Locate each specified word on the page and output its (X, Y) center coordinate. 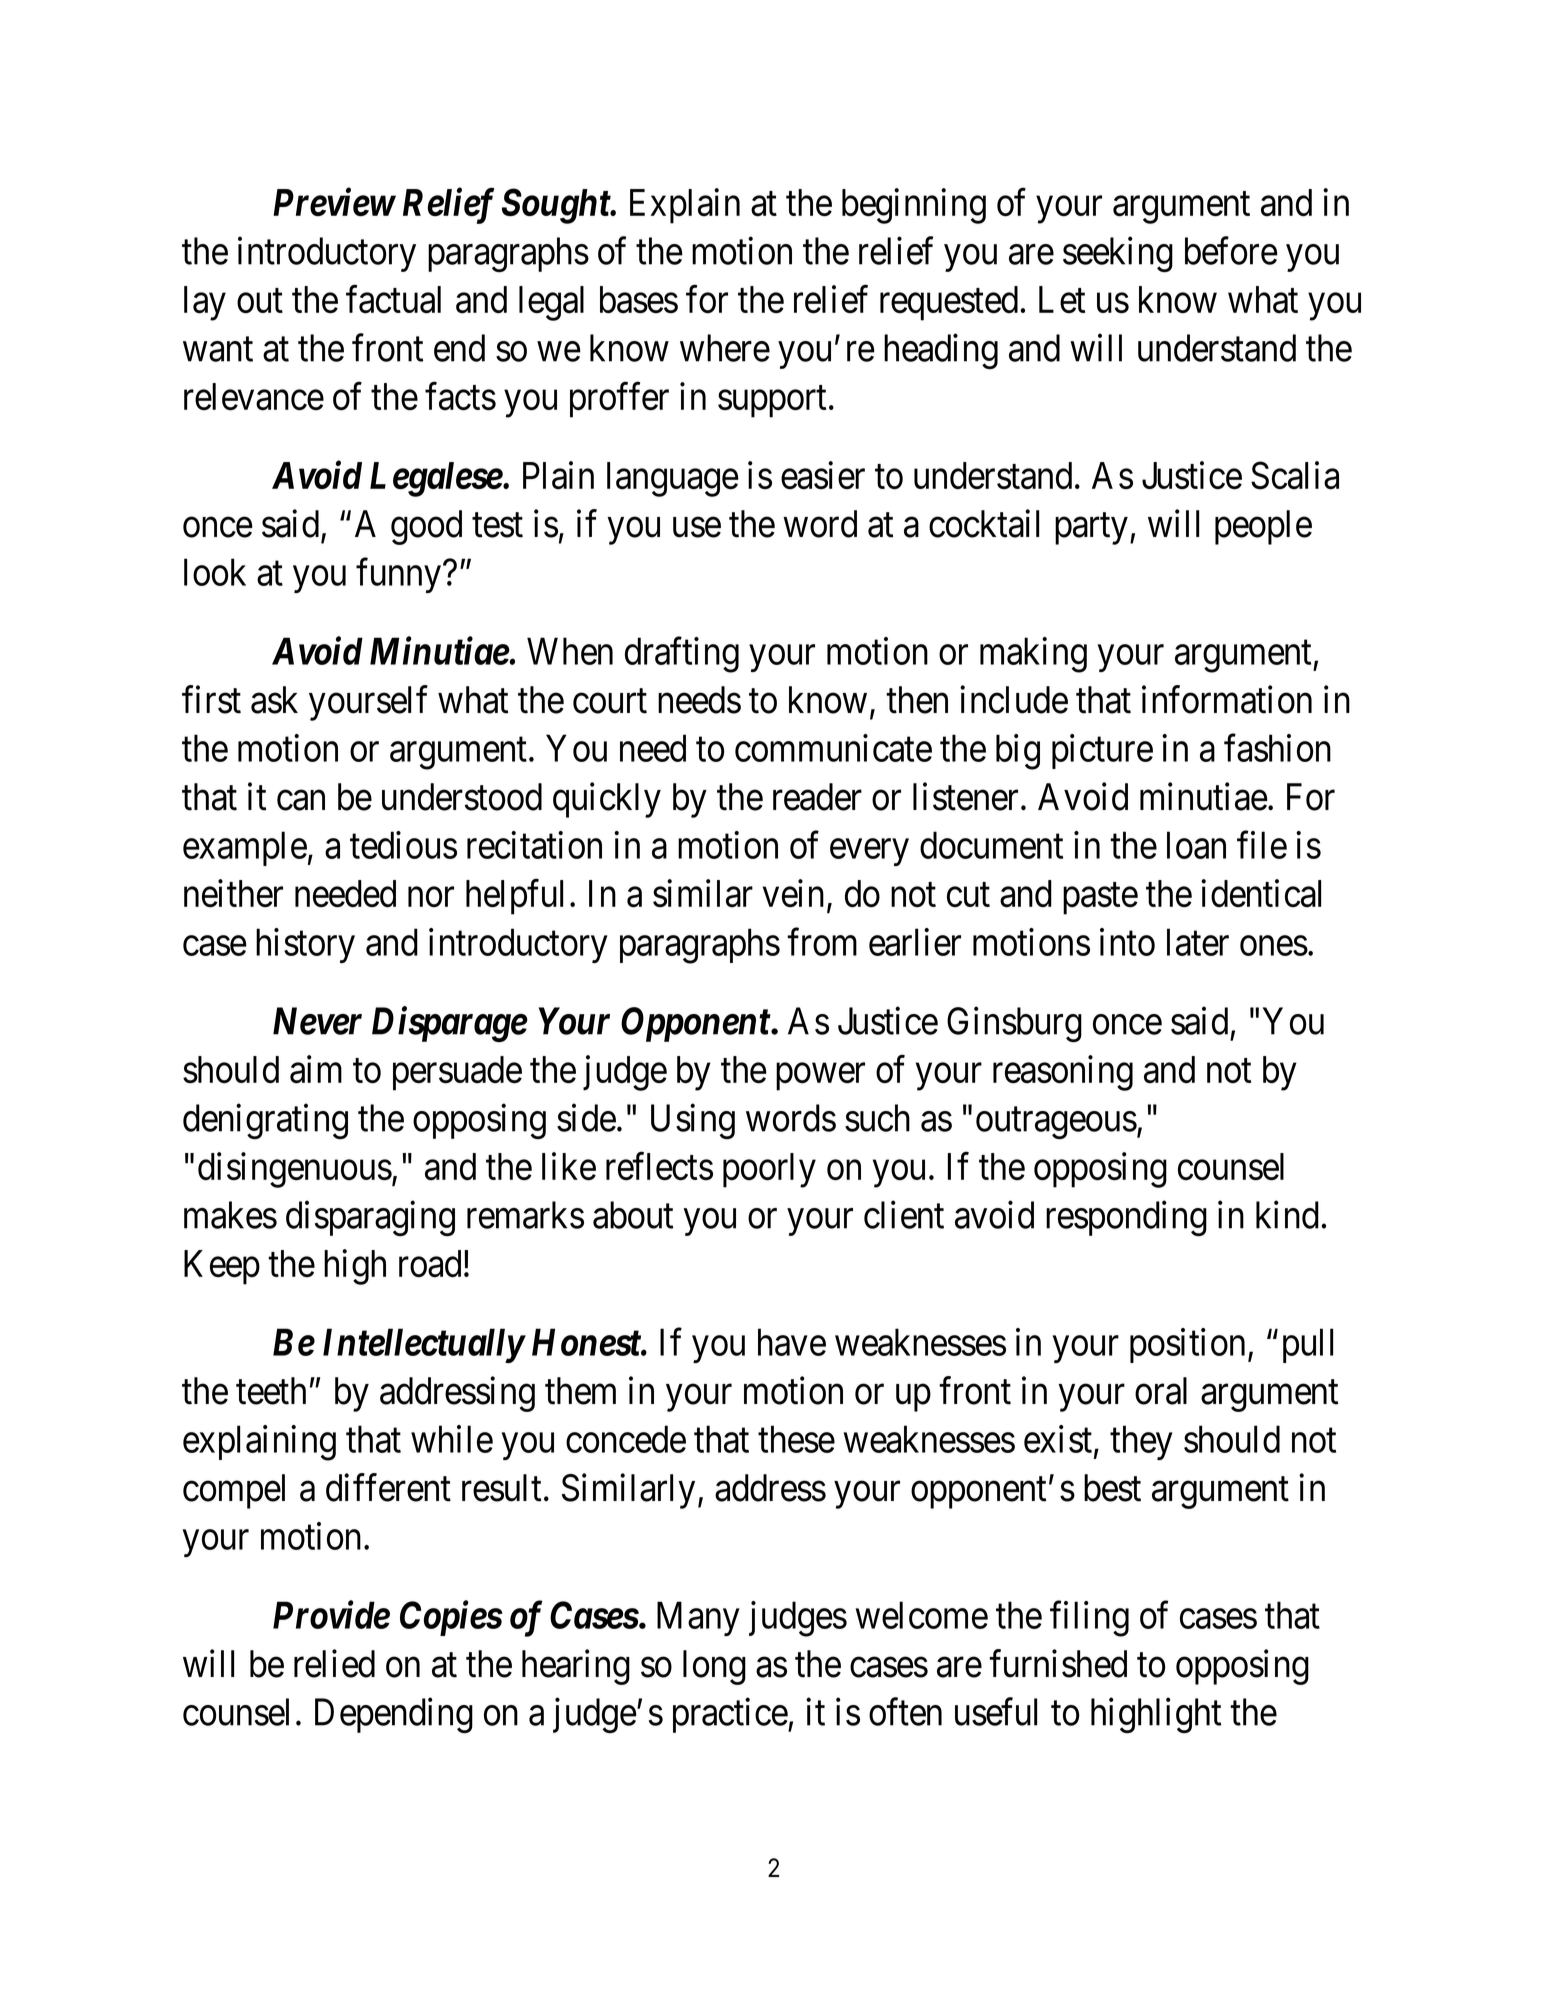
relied (334, 1664)
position (1187, 1345)
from (822, 942)
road (430, 1264)
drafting (682, 655)
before (1231, 251)
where (725, 348)
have (792, 1342)
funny (398, 575)
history (305, 945)
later (1198, 942)
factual (393, 299)
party (1091, 529)
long (714, 1667)
